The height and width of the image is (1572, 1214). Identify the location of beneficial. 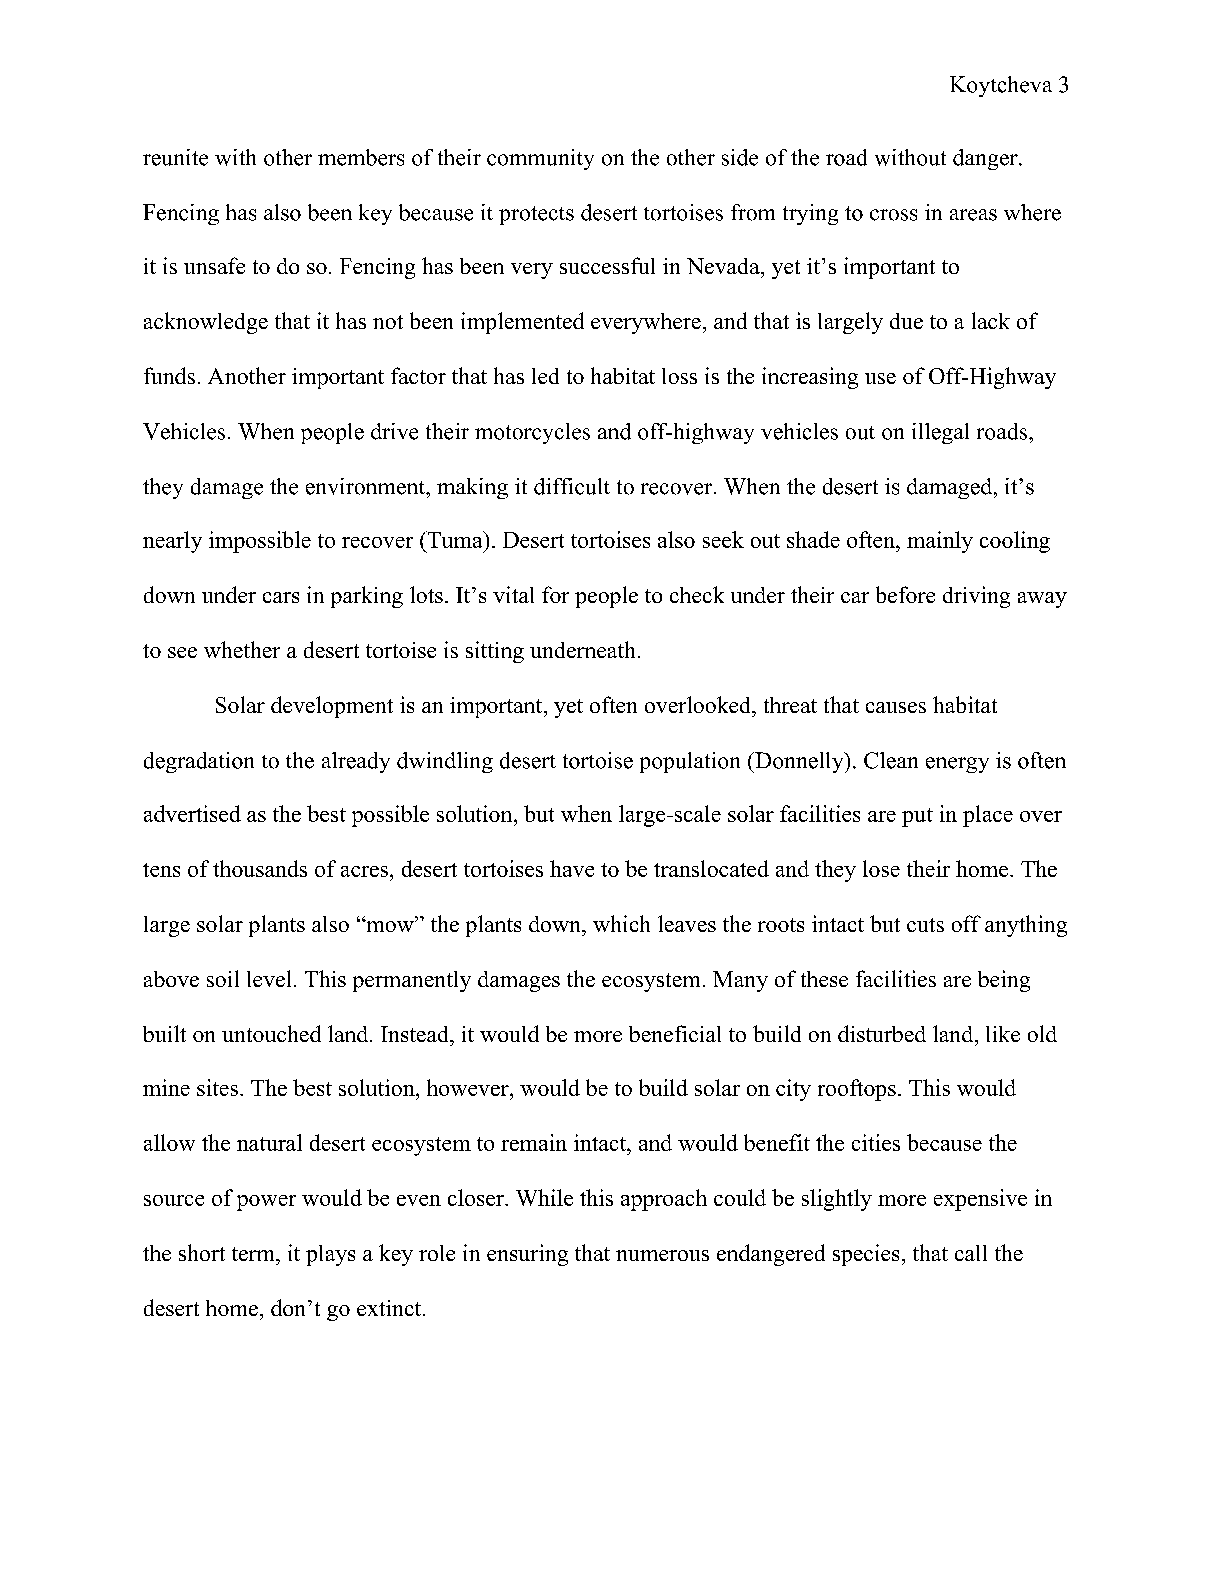
(675, 1033).
